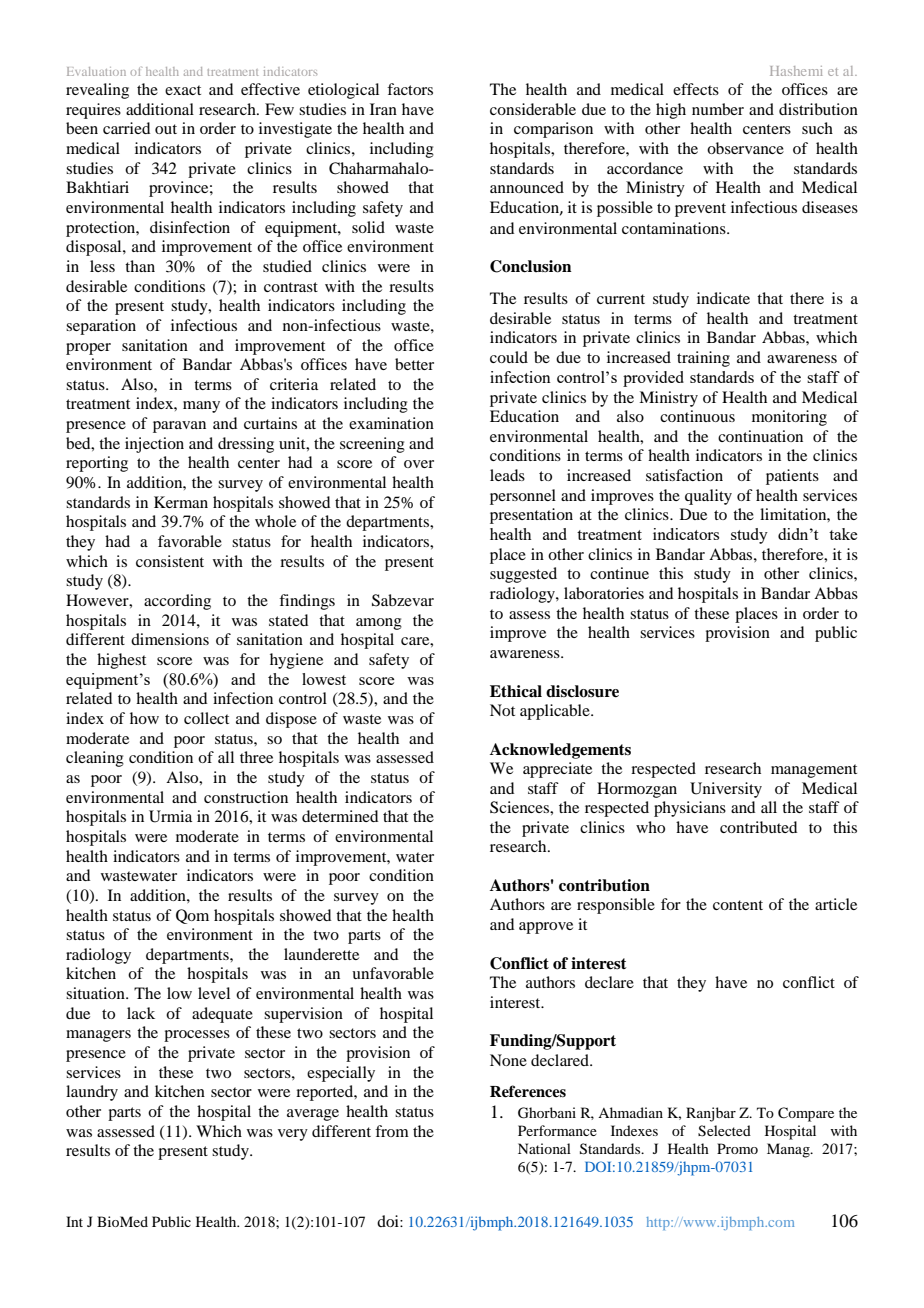 The image size is (924, 1308). What do you see at coordinates (183, 90) in the image?
I see `exact` at bounding box center [183, 90].
